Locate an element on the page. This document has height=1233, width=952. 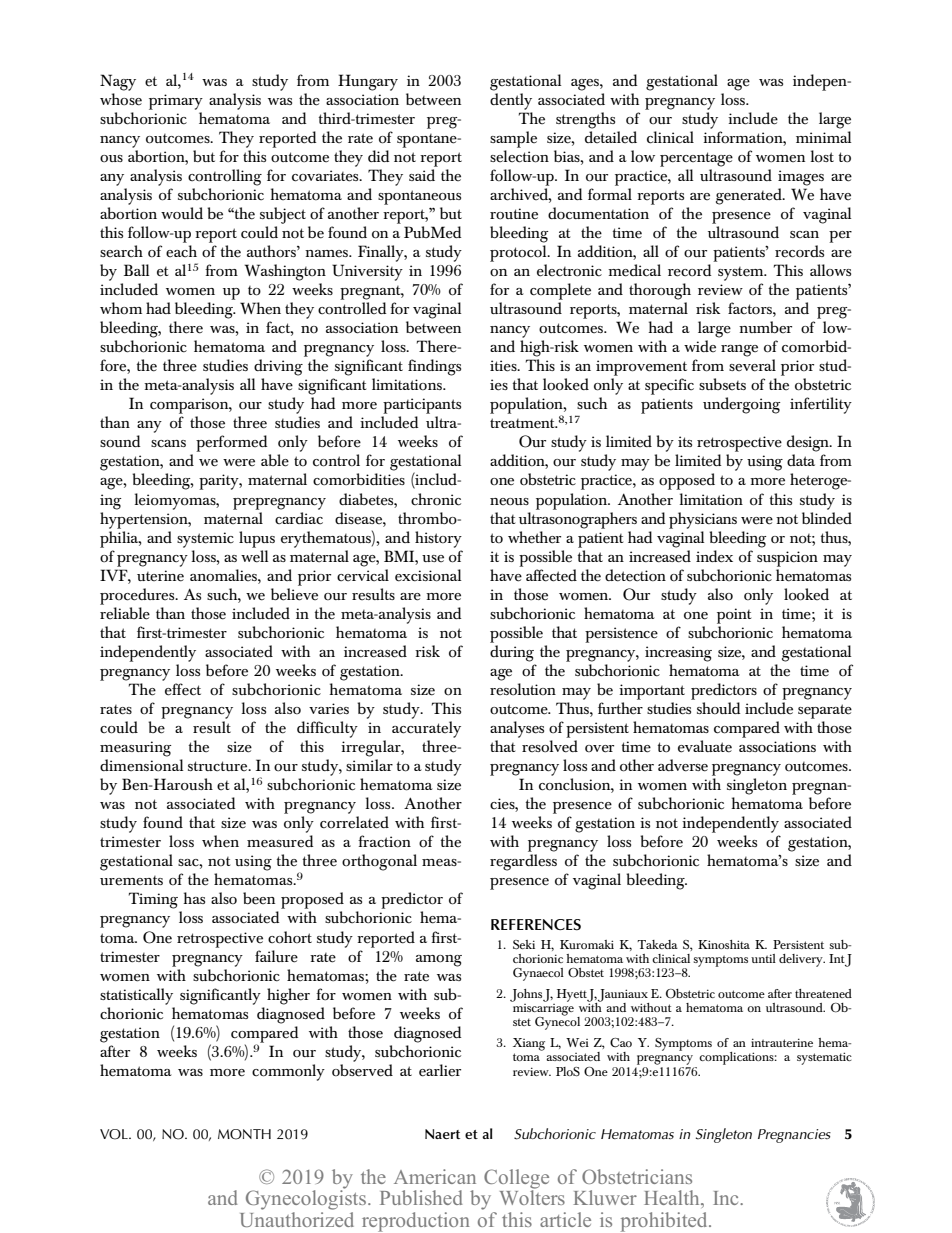
effect is located at coordinates (183, 689).
